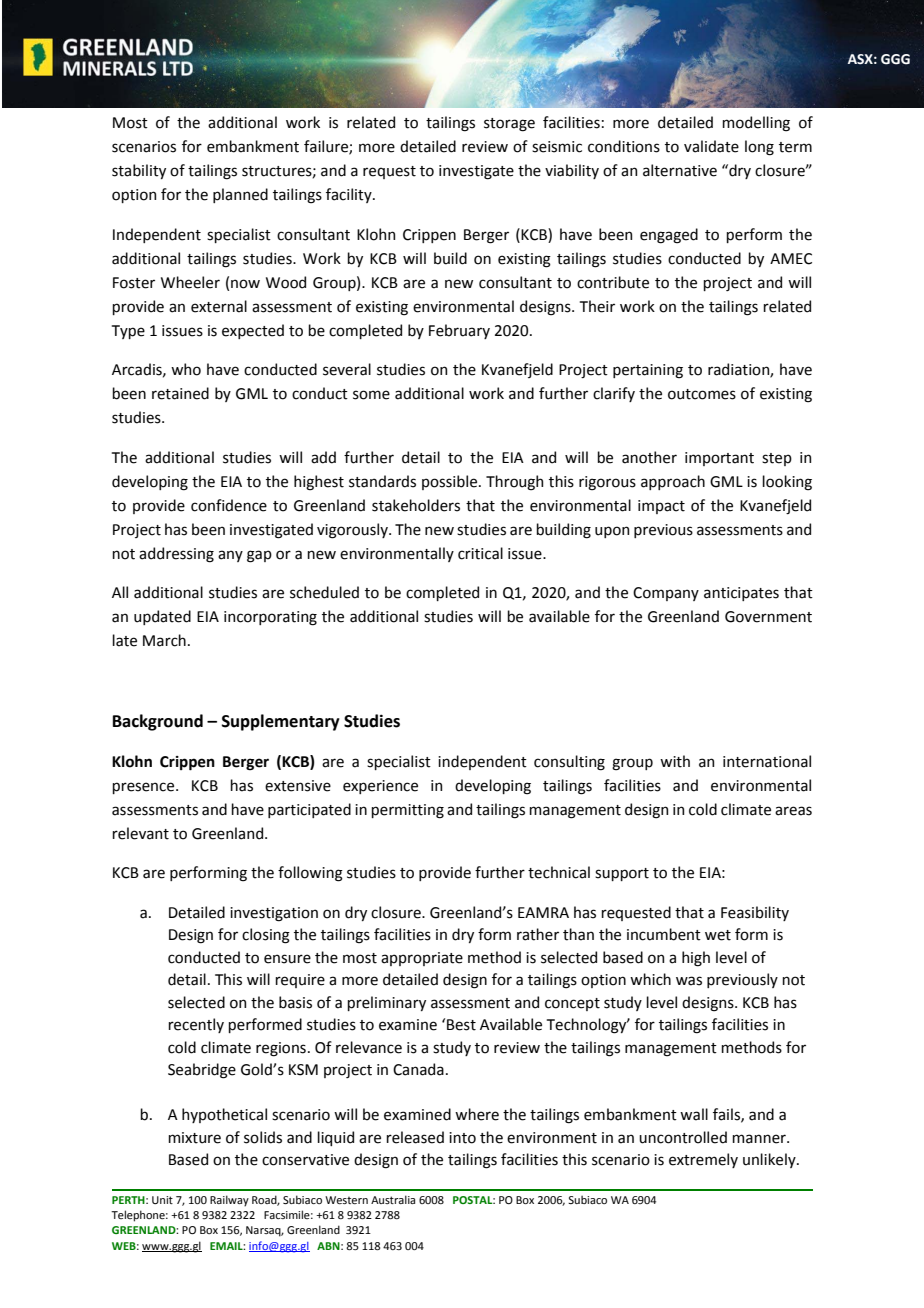 The image size is (924, 1308). Describe the element at coordinates (711, 146) in the screenshot. I see `validate` at that location.
